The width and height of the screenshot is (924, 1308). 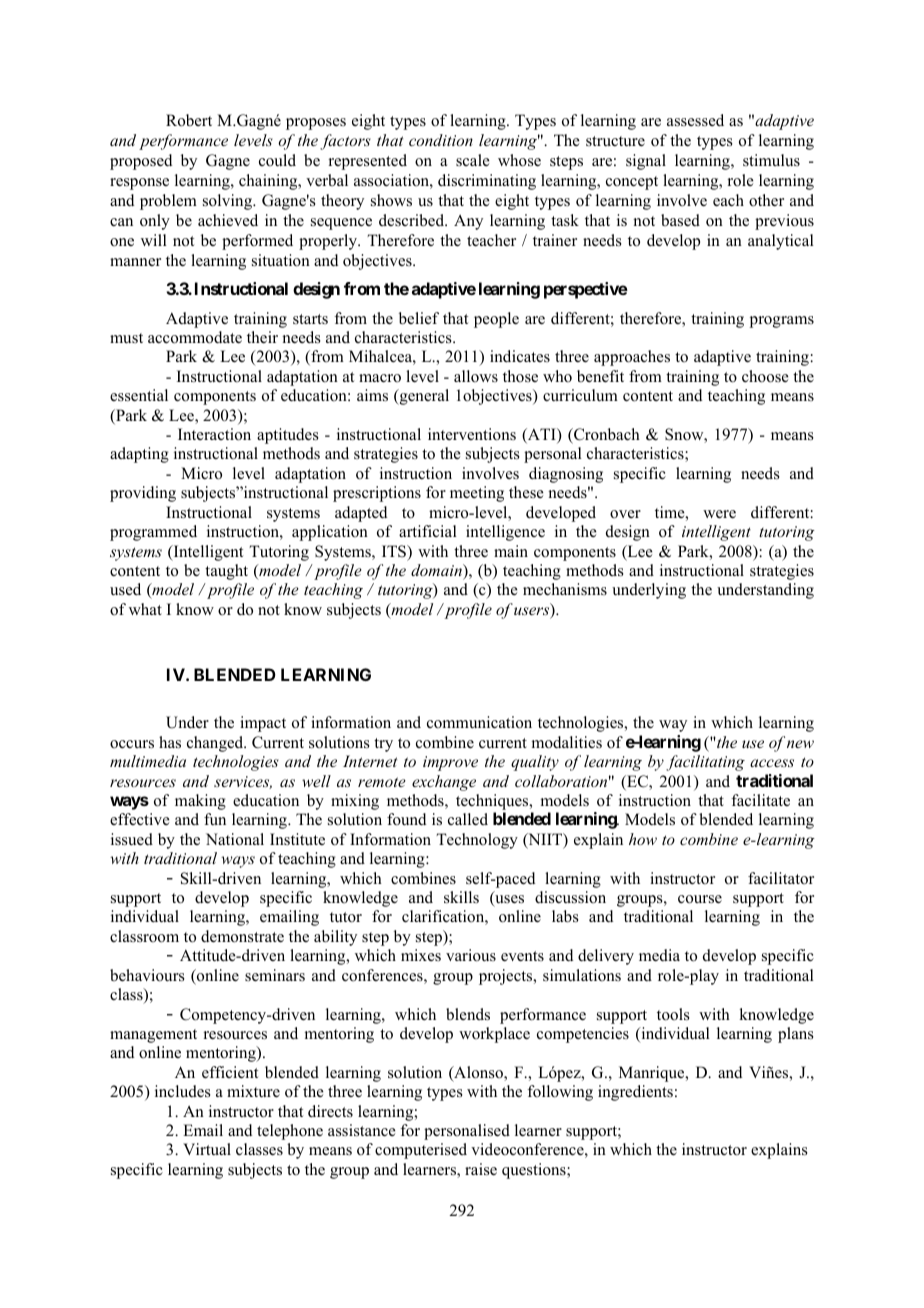 What do you see at coordinates (189, 120) in the screenshot?
I see `Robert` at bounding box center [189, 120].
